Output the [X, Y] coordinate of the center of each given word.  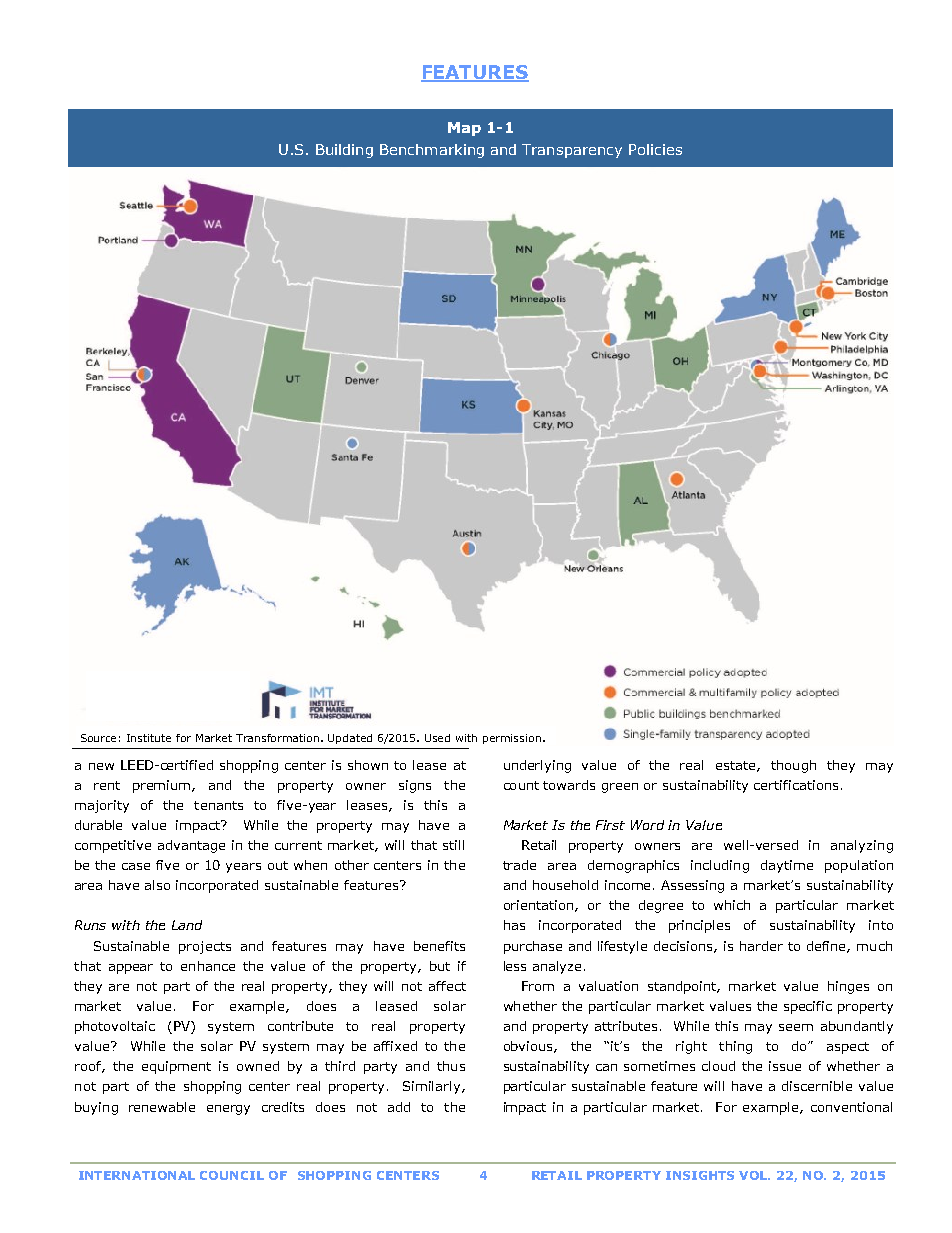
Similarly [433, 1087]
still [453, 845]
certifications [796, 785]
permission [512, 739]
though [793, 766]
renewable [162, 1107]
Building [344, 151]
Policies [655, 149]
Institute [149, 738]
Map [464, 129]
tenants [218, 805]
